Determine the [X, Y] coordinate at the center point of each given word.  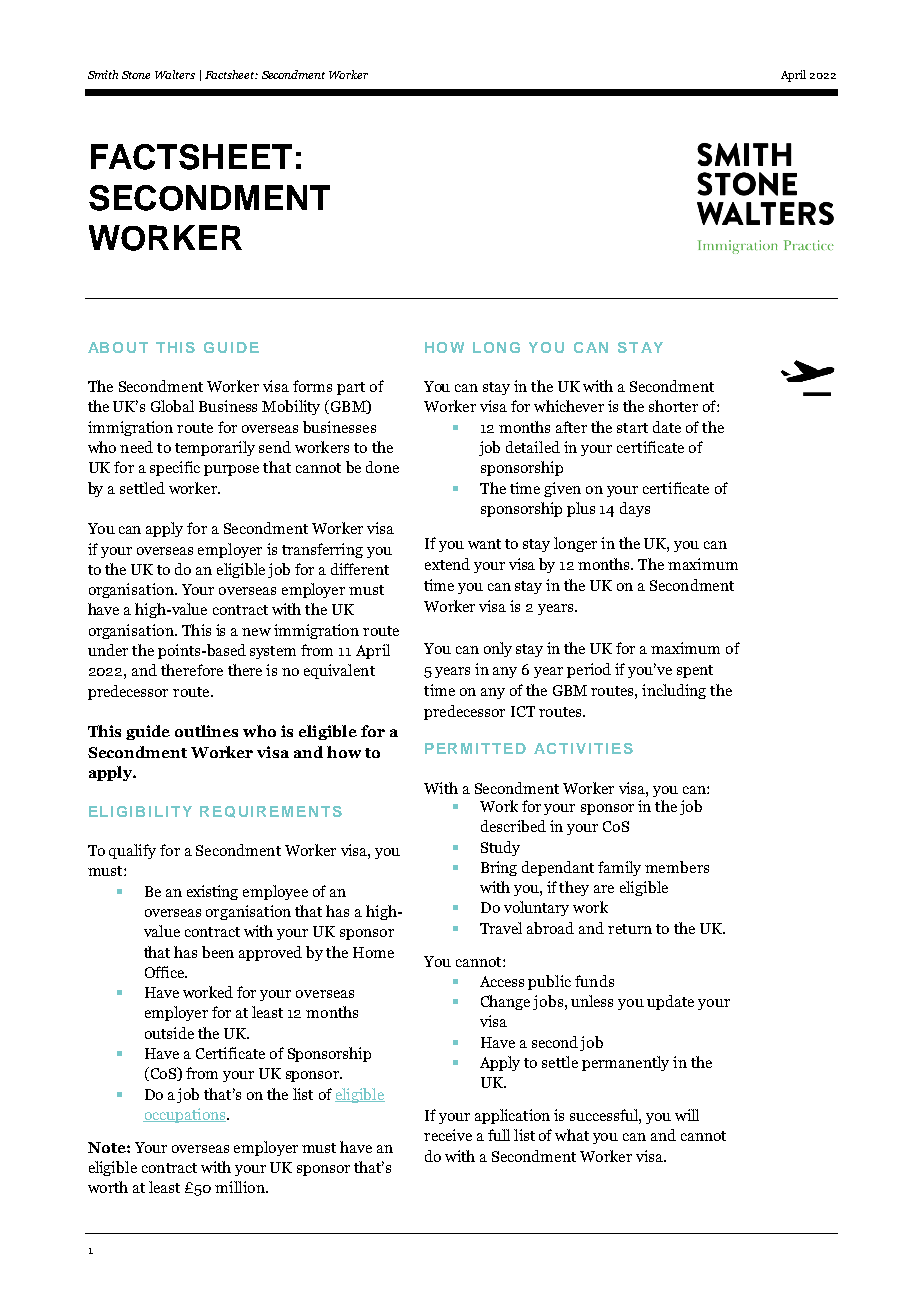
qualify [132, 851]
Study [500, 848]
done [382, 467]
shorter [673, 406]
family [619, 868]
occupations [185, 1115]
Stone [136, 75]
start [632, 428]
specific [175, 468]
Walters [175, 74]
